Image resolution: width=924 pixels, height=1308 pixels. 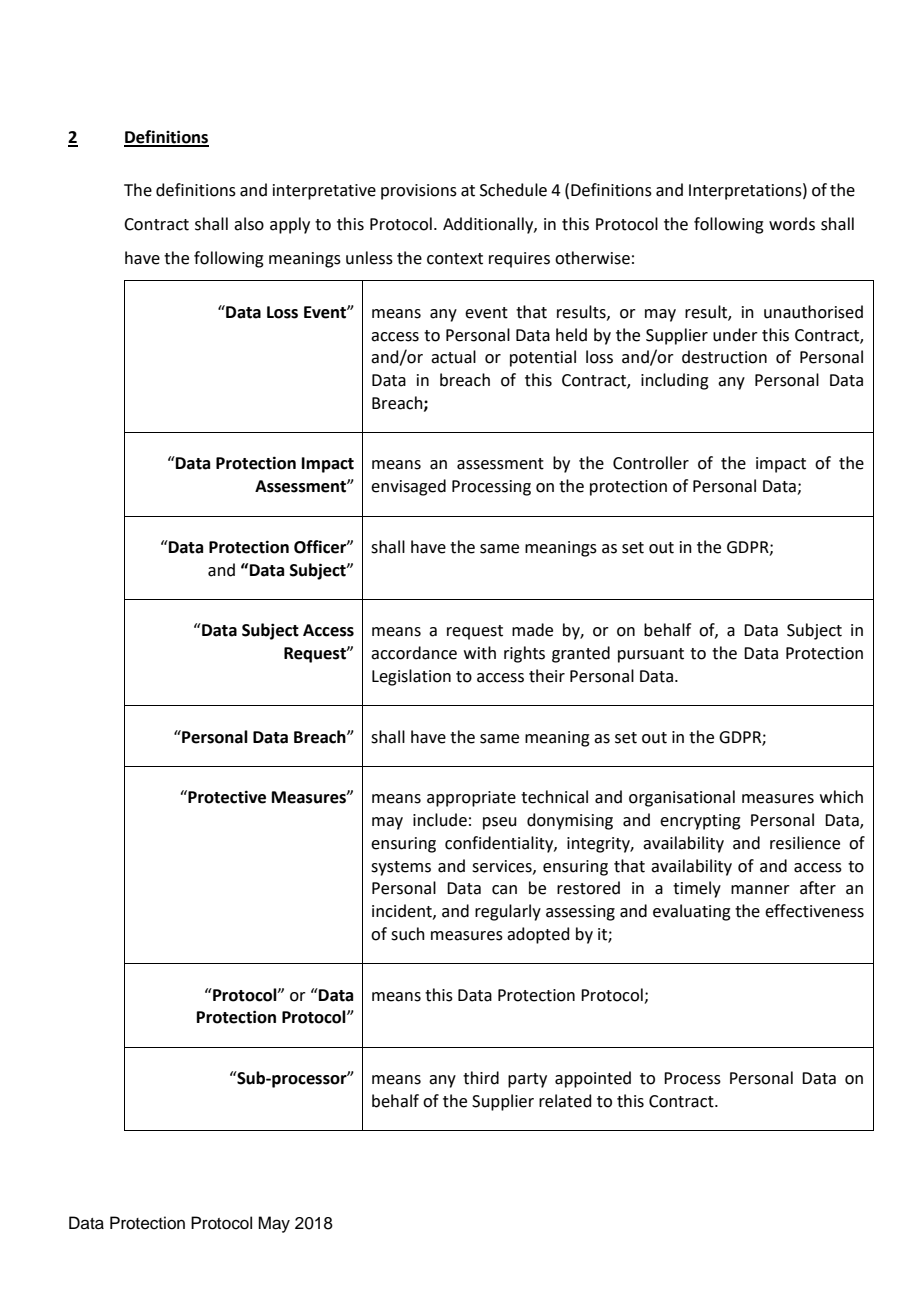 I want to click on technical, so click(x=554, y=797).
